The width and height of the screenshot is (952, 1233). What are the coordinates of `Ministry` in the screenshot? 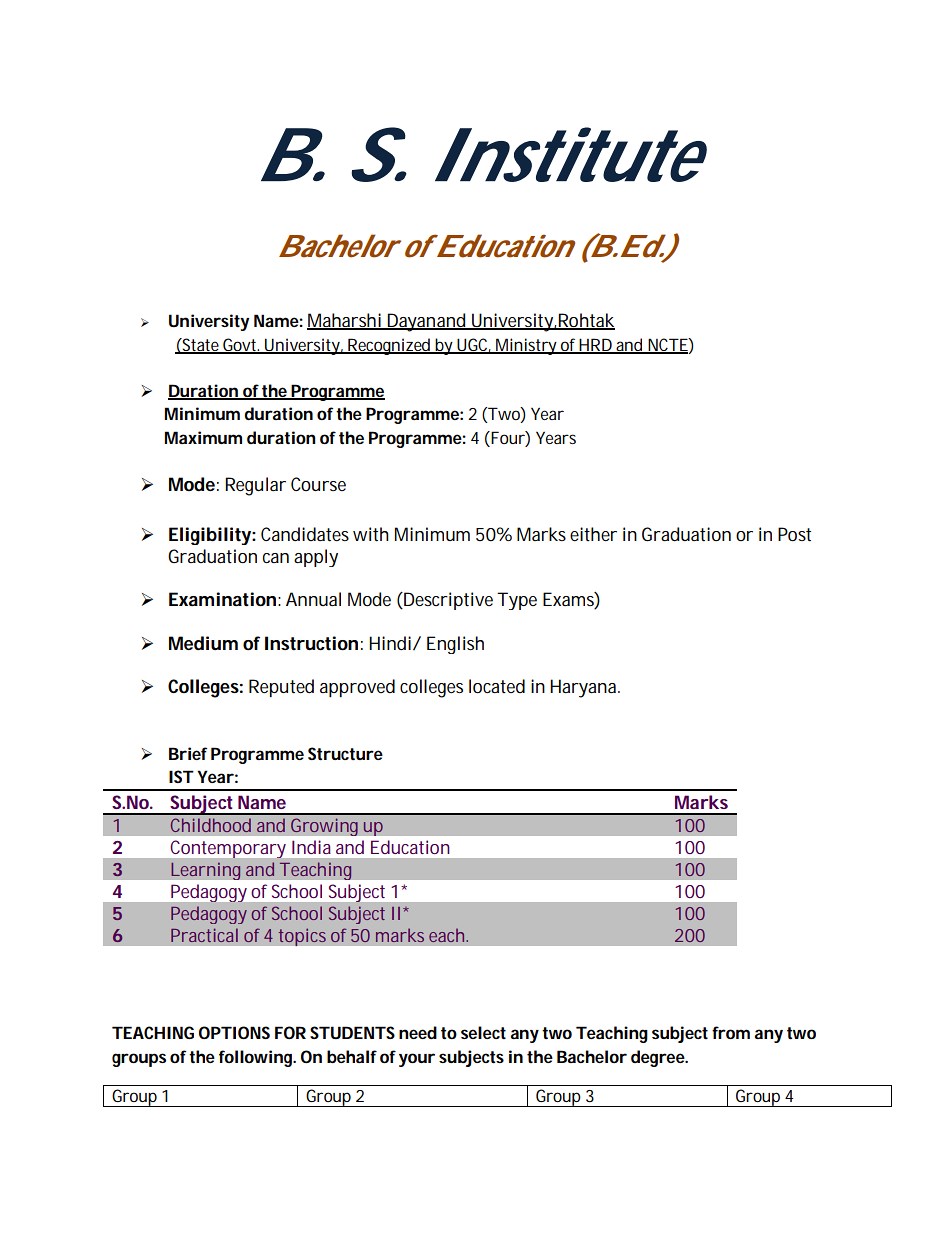 It's located at (525, 346).
